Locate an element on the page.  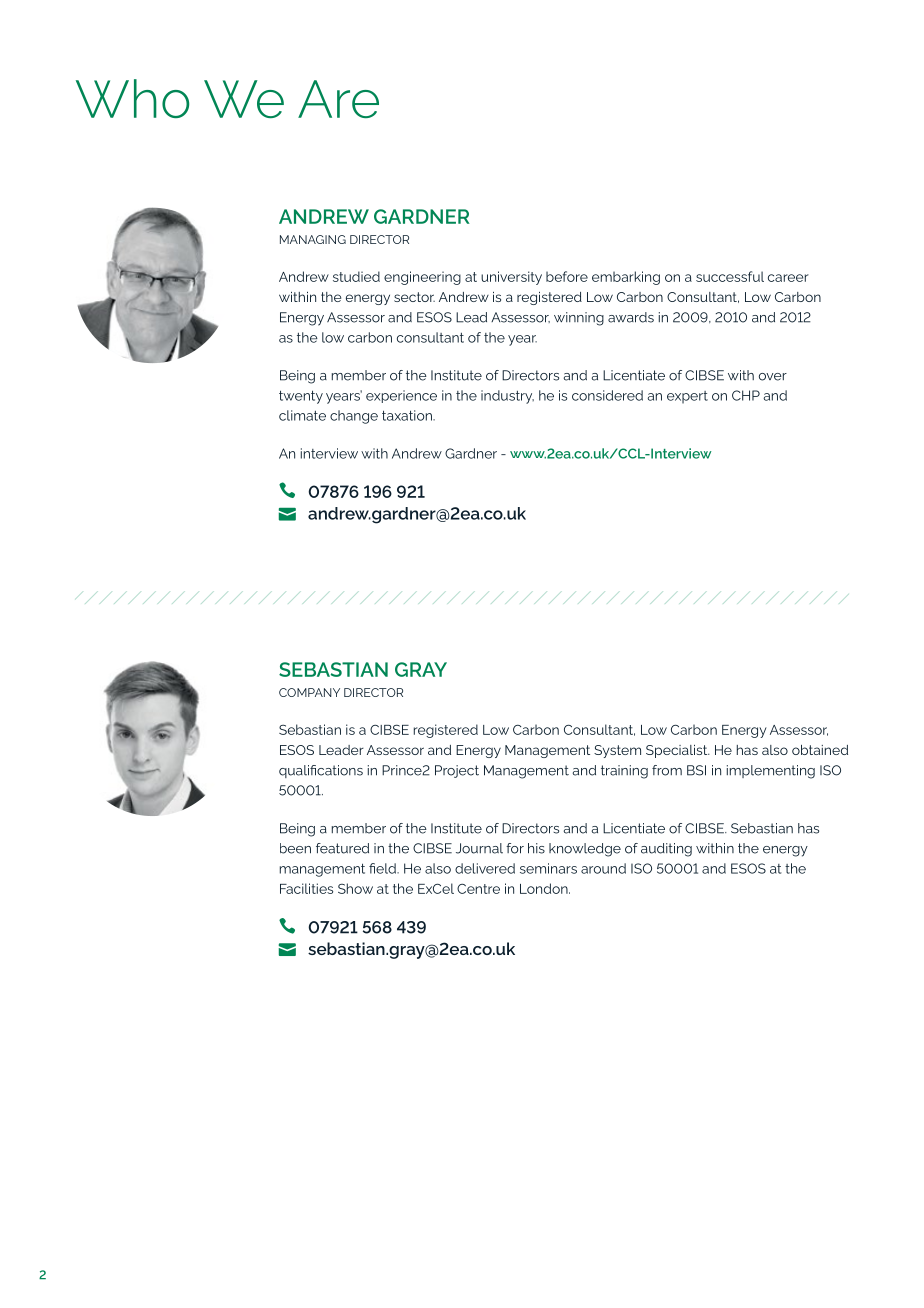
Project is located at coordinates (457, 771).
